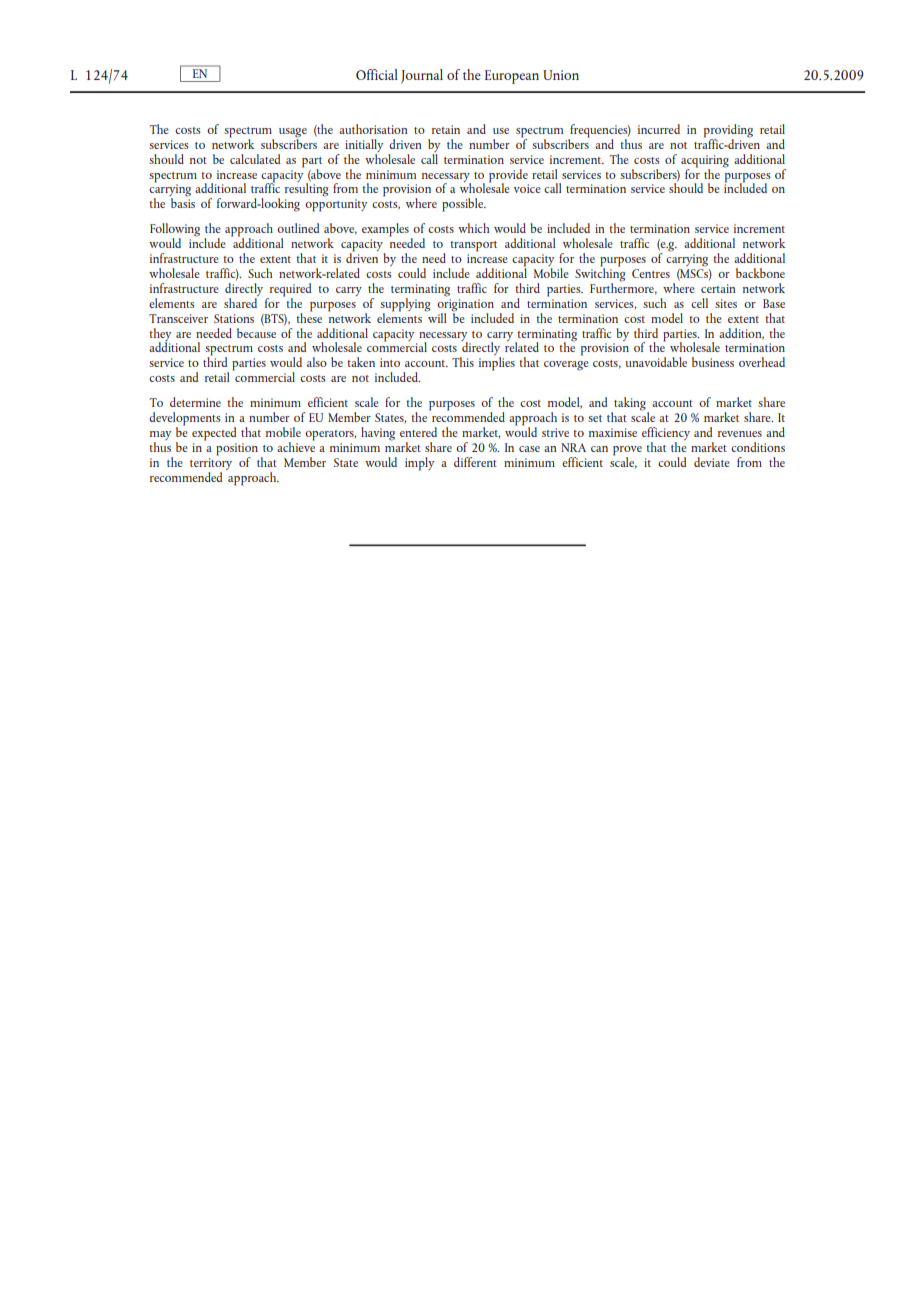  Describe the element at coordinates (317, 362) in the screenshot. I see `also` at that location.
